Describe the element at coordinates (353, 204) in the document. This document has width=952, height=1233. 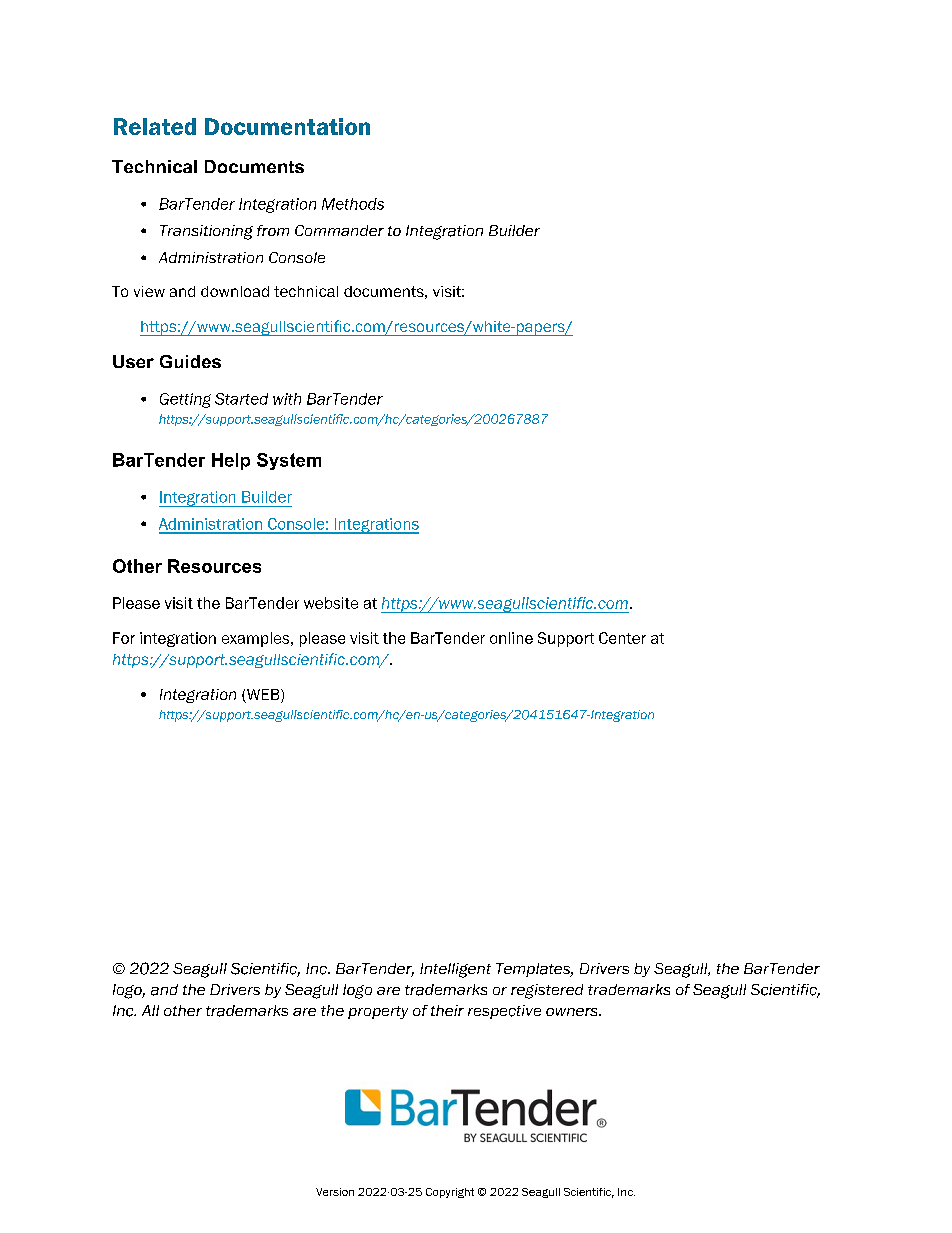
I see `Methods` at that location.
